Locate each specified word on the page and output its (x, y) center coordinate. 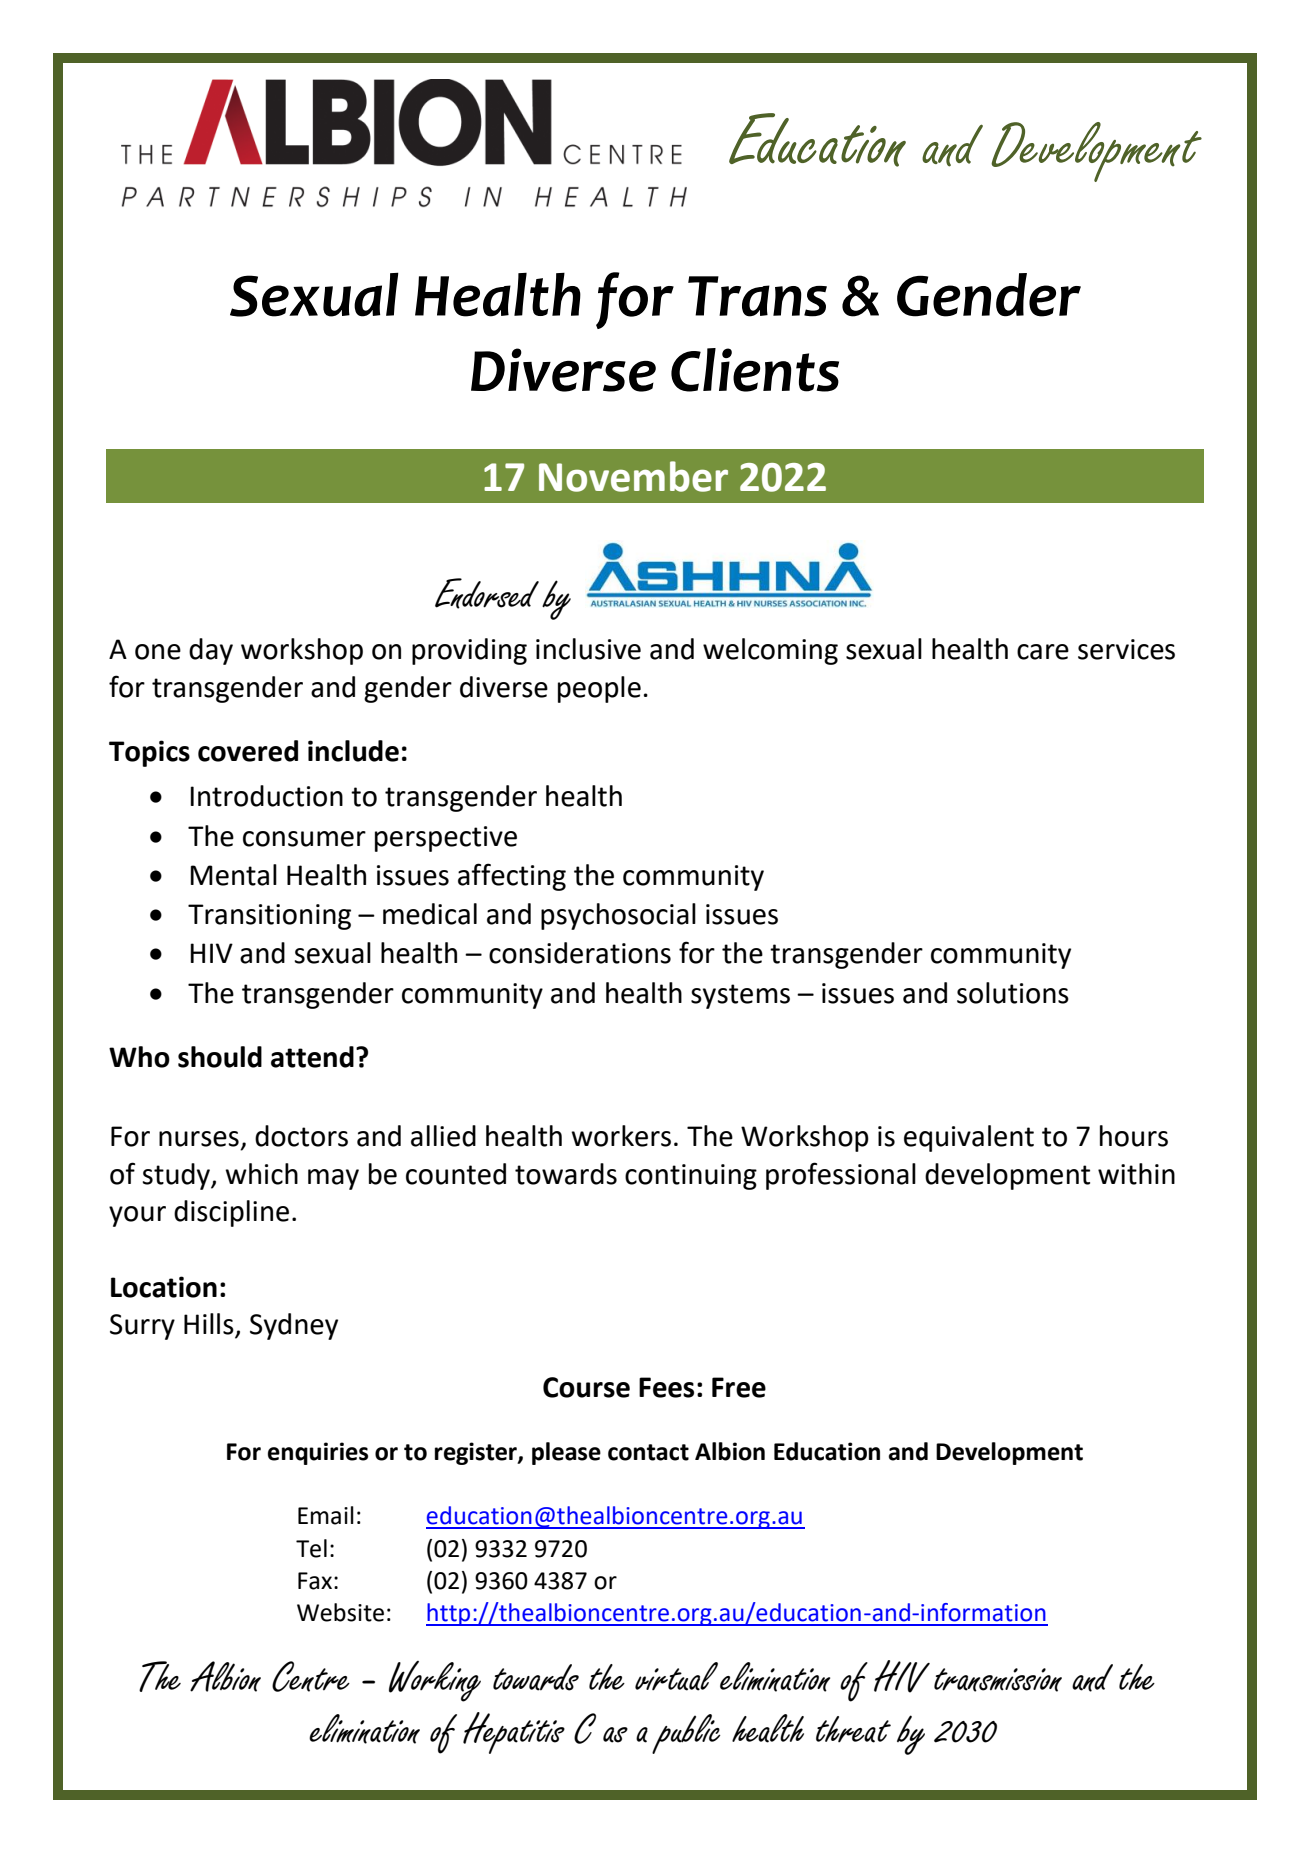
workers (621, 1136)
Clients (755, 370)
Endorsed (487, 593)
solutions (1013, 993)
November (633, 476)
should (220, 1057)
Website (340, 1612)
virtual (676, 1676)
